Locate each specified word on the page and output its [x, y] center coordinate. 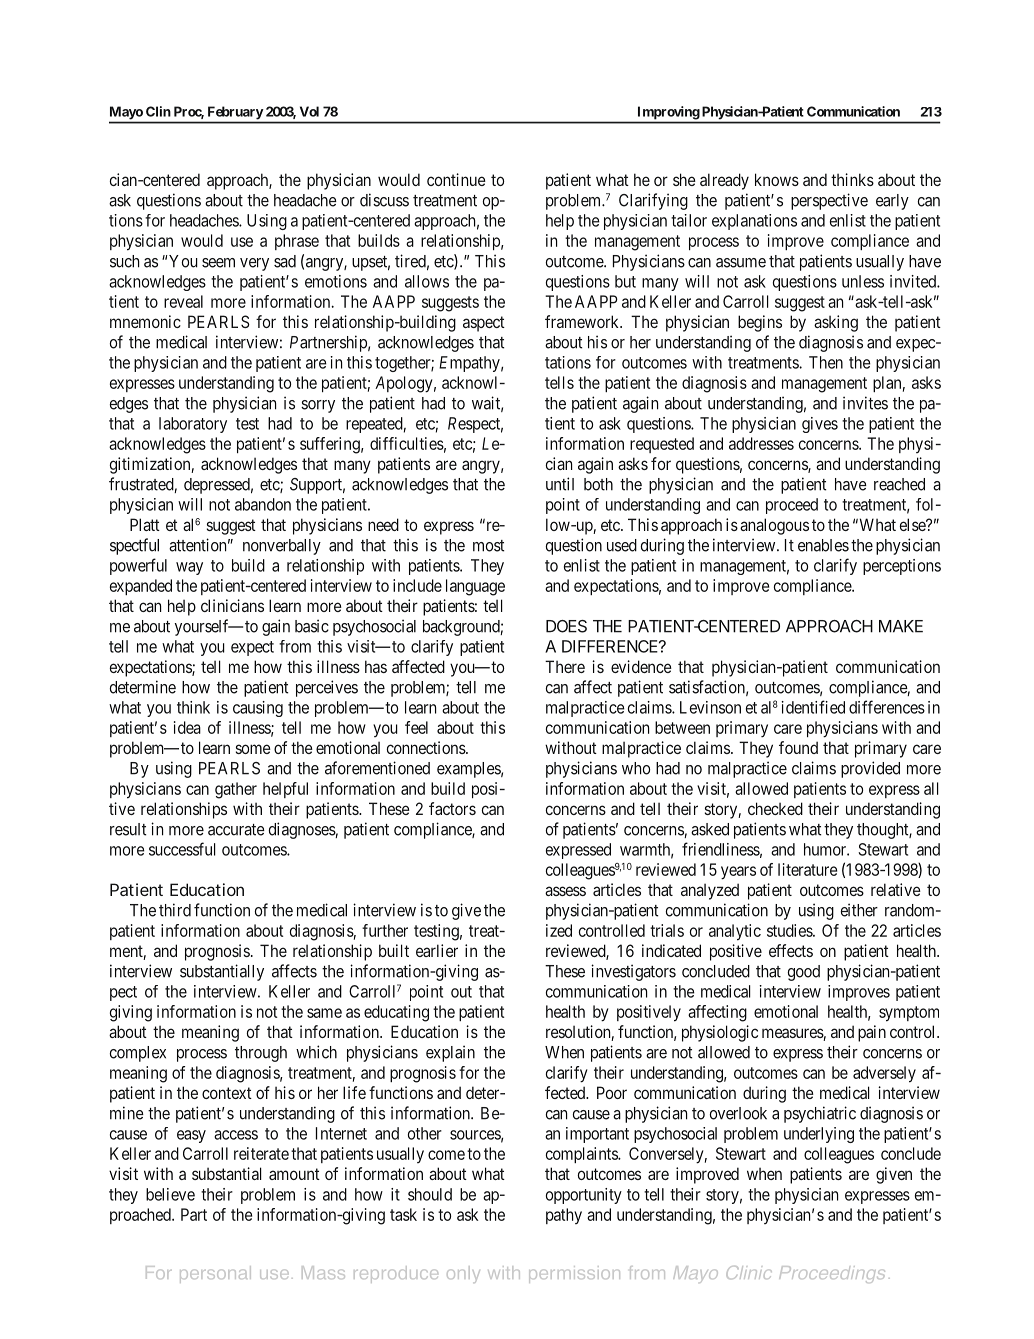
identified [813, 707]
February [235, 113]
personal [215, 1274]
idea [187, 727]
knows [777, 179]
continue [456, 179]
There [565, 666]
